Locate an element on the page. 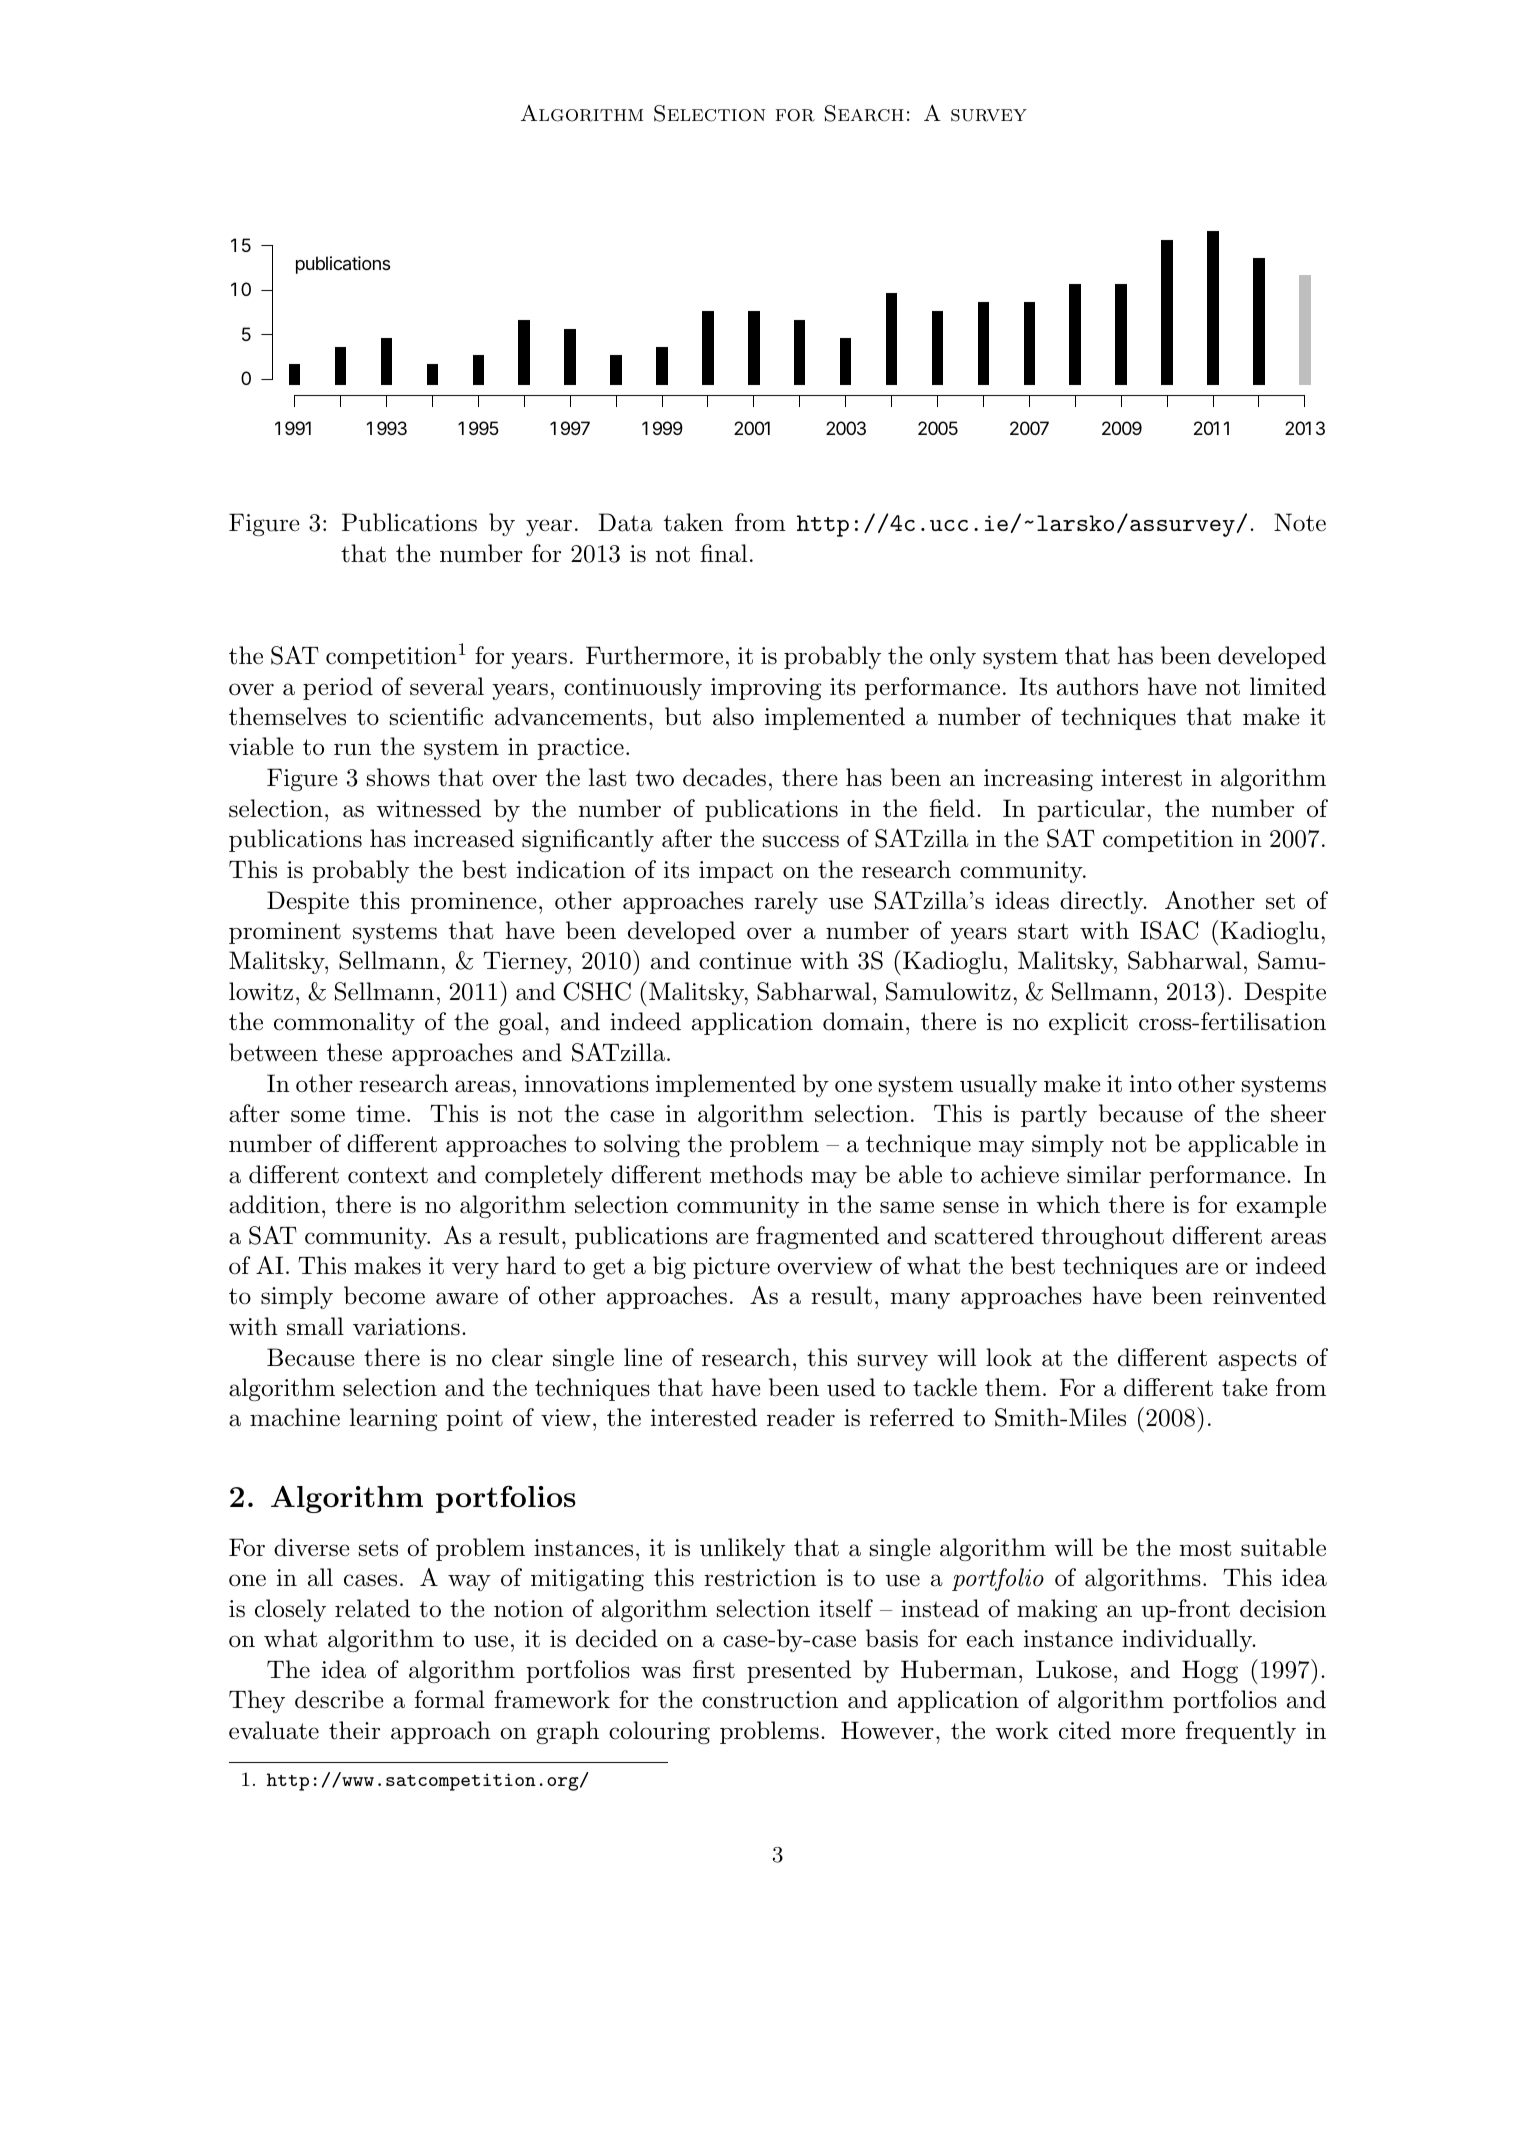 The image size is (1513, 2140). period is located at coordinates (338, 688).
